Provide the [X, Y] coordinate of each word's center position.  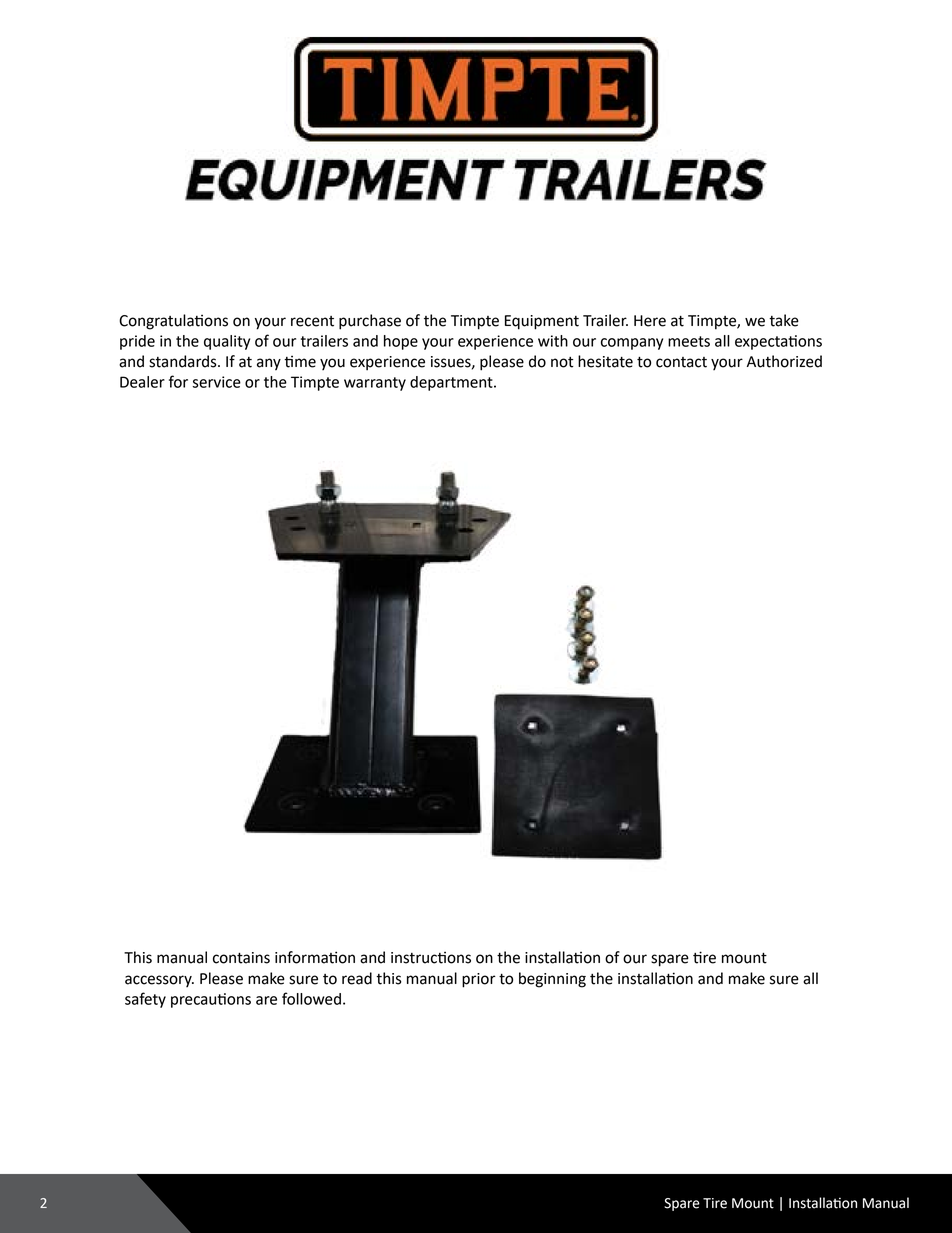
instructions [431, 957]
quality [227, 342]
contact [681, 362]
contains [241, 958]
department [452, 383]
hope [401, 342]
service [216, 382]
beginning [552, 980]
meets [689, 341]
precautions [211, 1000]
